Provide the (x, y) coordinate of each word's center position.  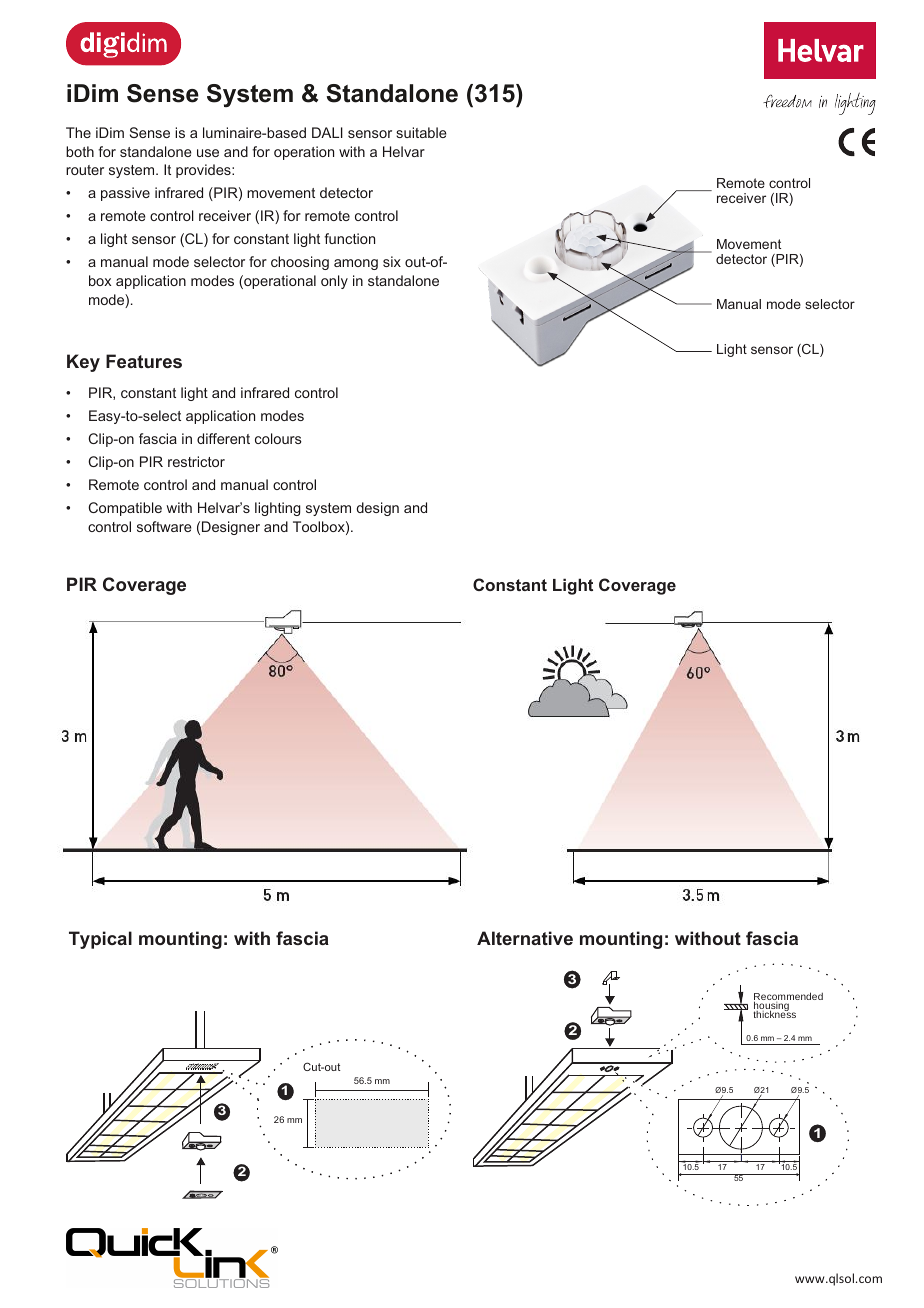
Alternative (525, 938)
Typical (100, 940)
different (223, 438)
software (164, 526)
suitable (421, 132)
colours (278, 438)
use (208, 153)
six (392, 261)
